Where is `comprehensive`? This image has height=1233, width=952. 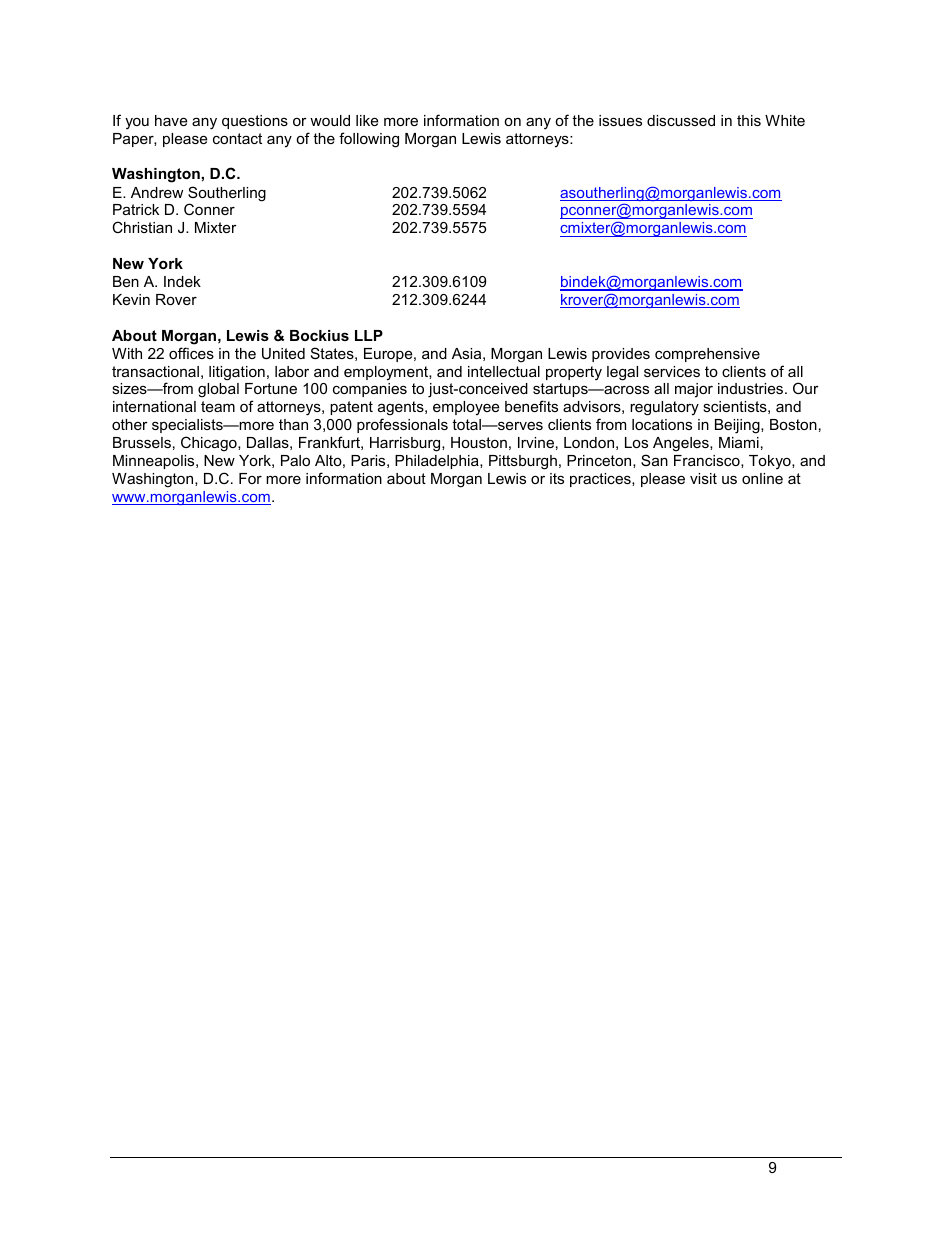
comprehensive is located at coordinates (707, 355).
